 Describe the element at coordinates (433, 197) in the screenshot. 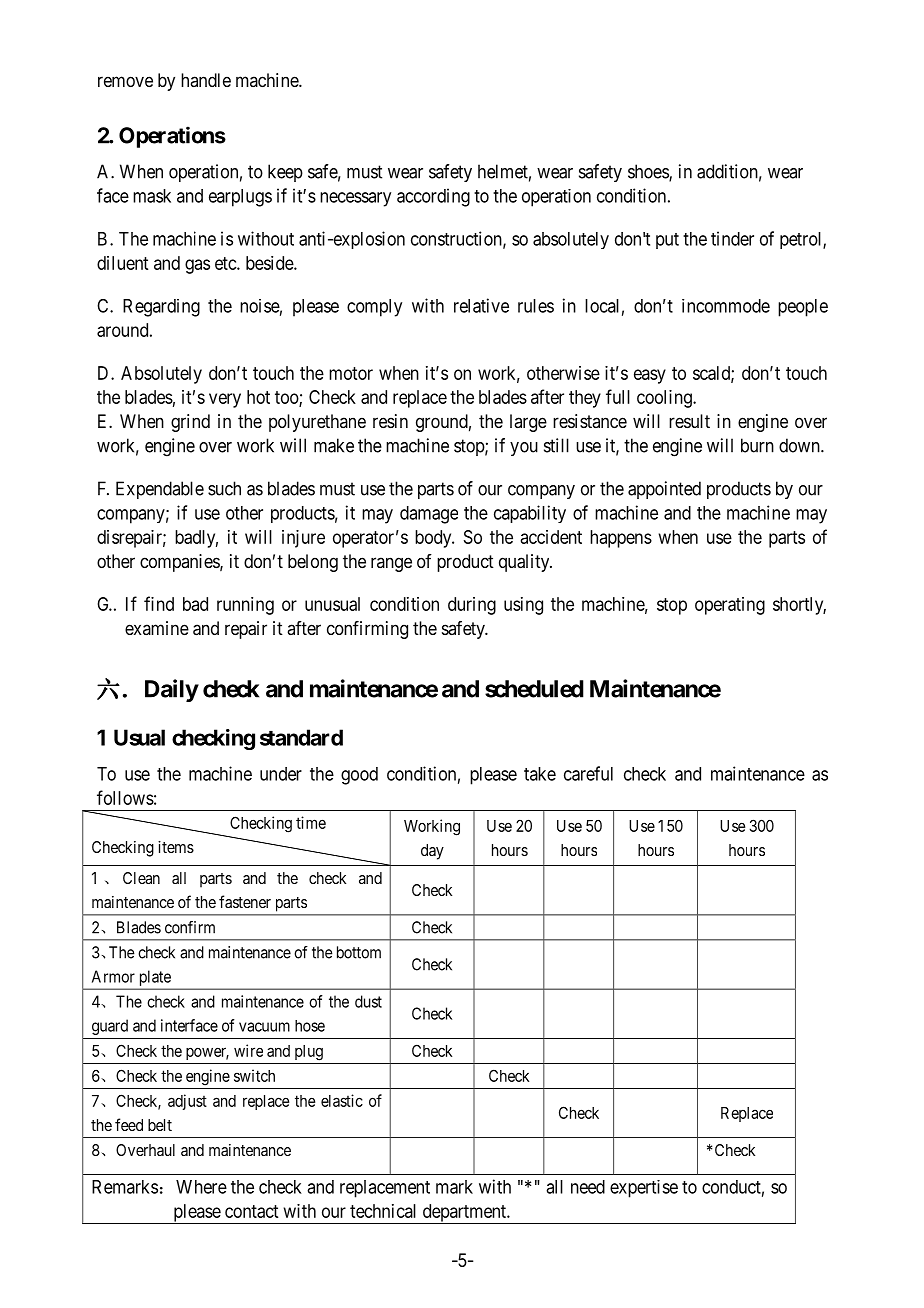

I see `according` at that location.
